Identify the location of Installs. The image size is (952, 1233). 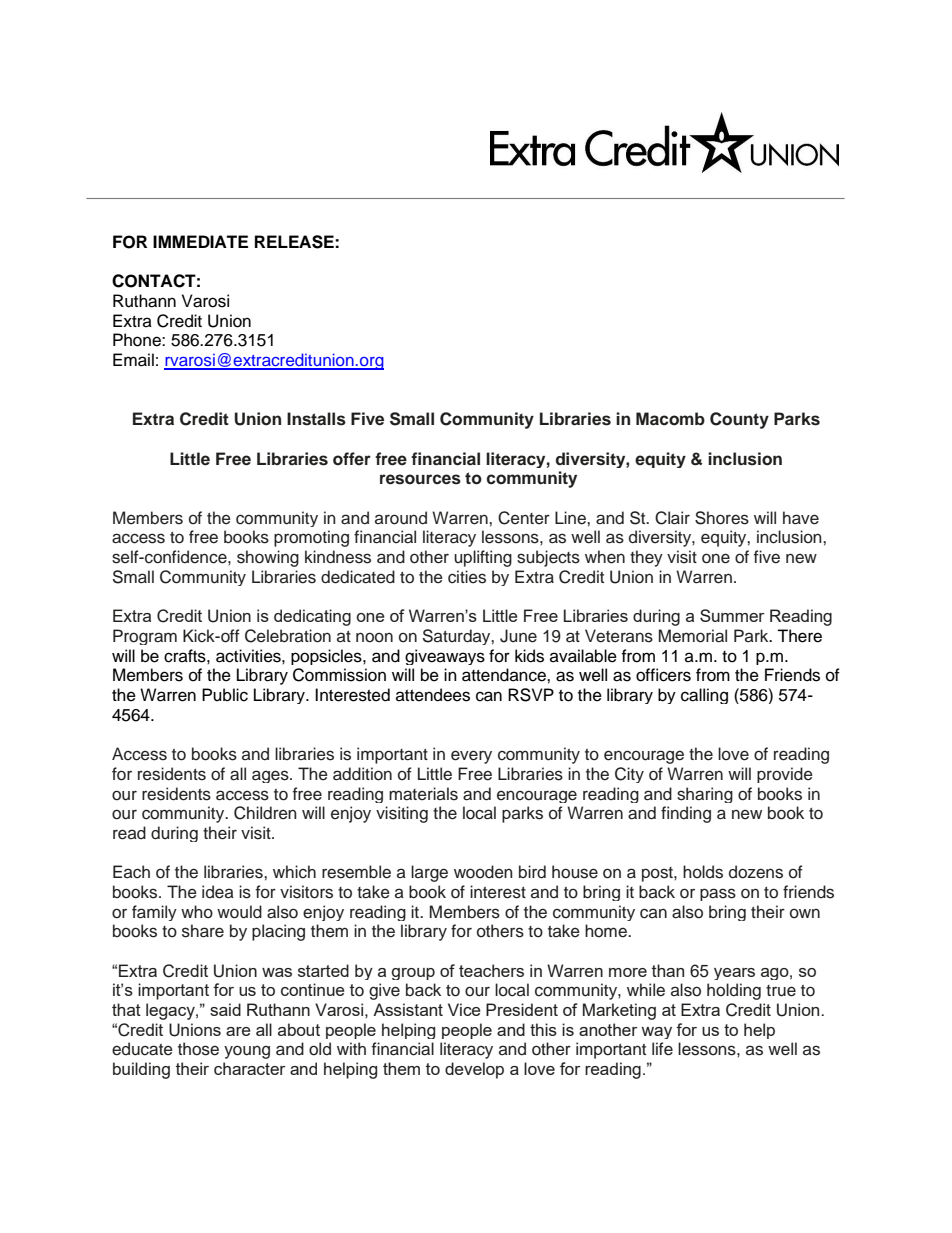
(316, 419).
